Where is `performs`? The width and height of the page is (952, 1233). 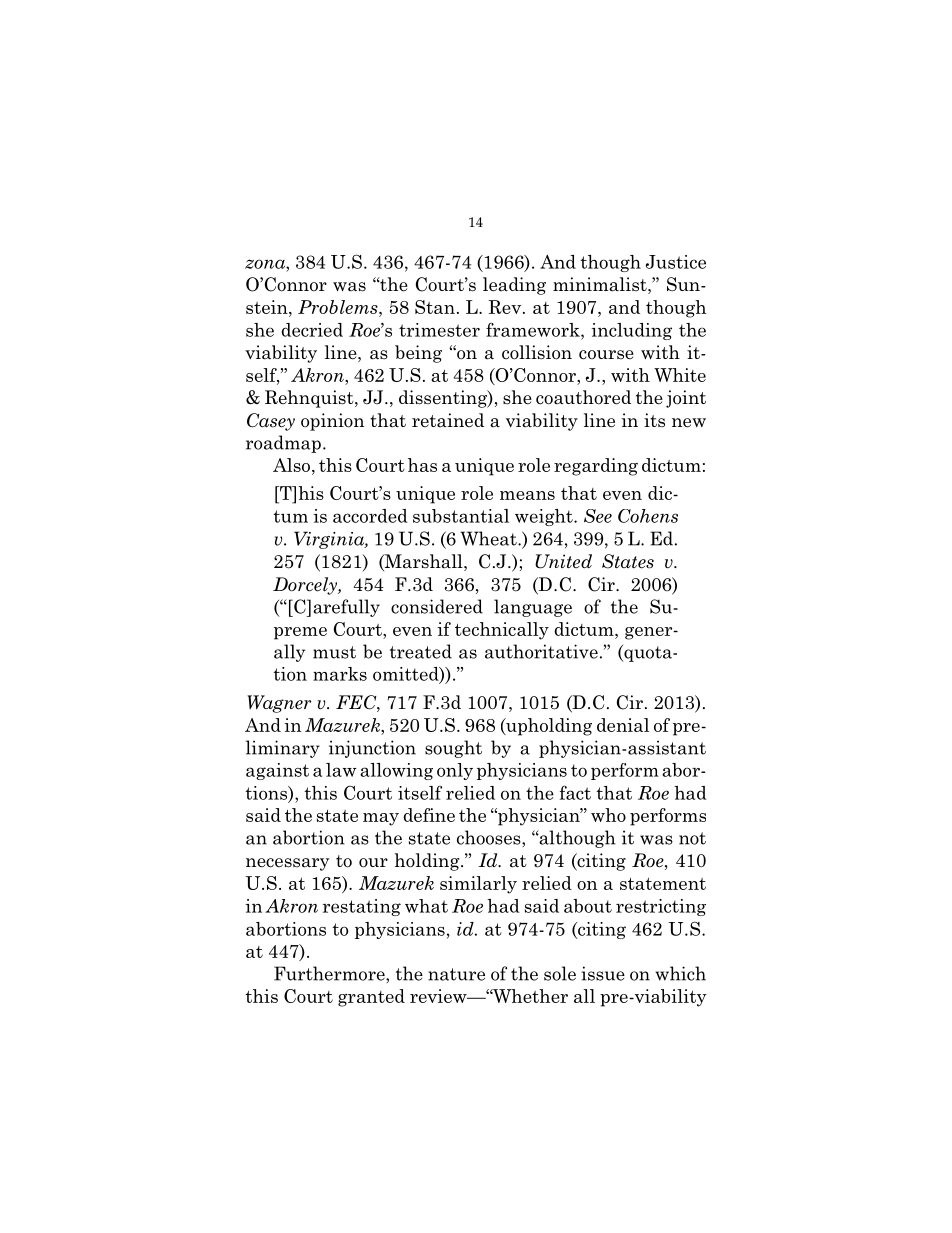 performs is located at coordinates (668, 817).
